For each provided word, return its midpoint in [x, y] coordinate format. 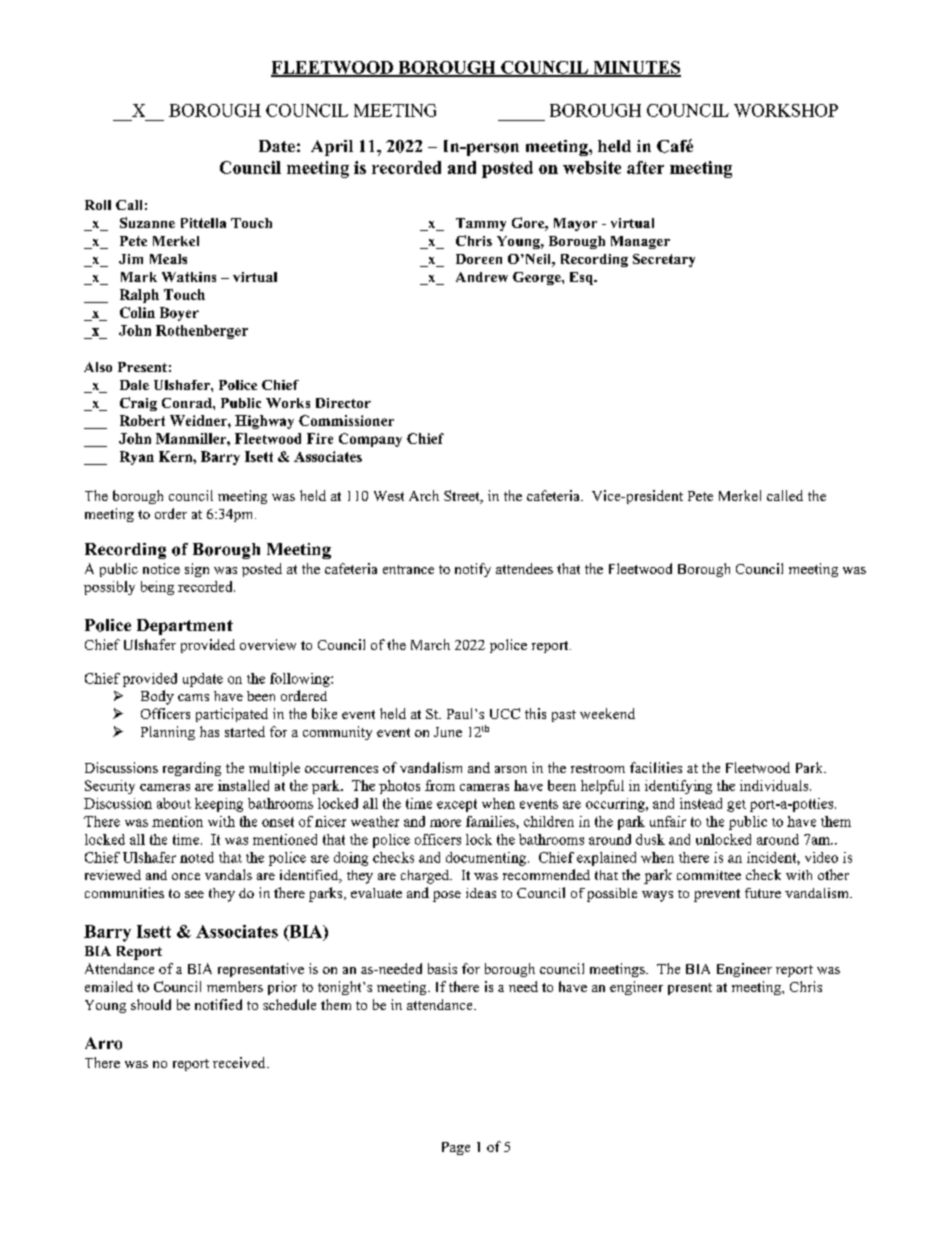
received [240, 1062]
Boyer [179, 314]
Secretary [664, 260]
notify [473, 570]
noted [197, 857]
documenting [486, 859]
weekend [607, 713]
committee [709, 875]
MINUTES [636, 68]
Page [456, 1148]
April [332, 148]
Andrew [482, 277]
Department [185, 627]
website [592, 167]
